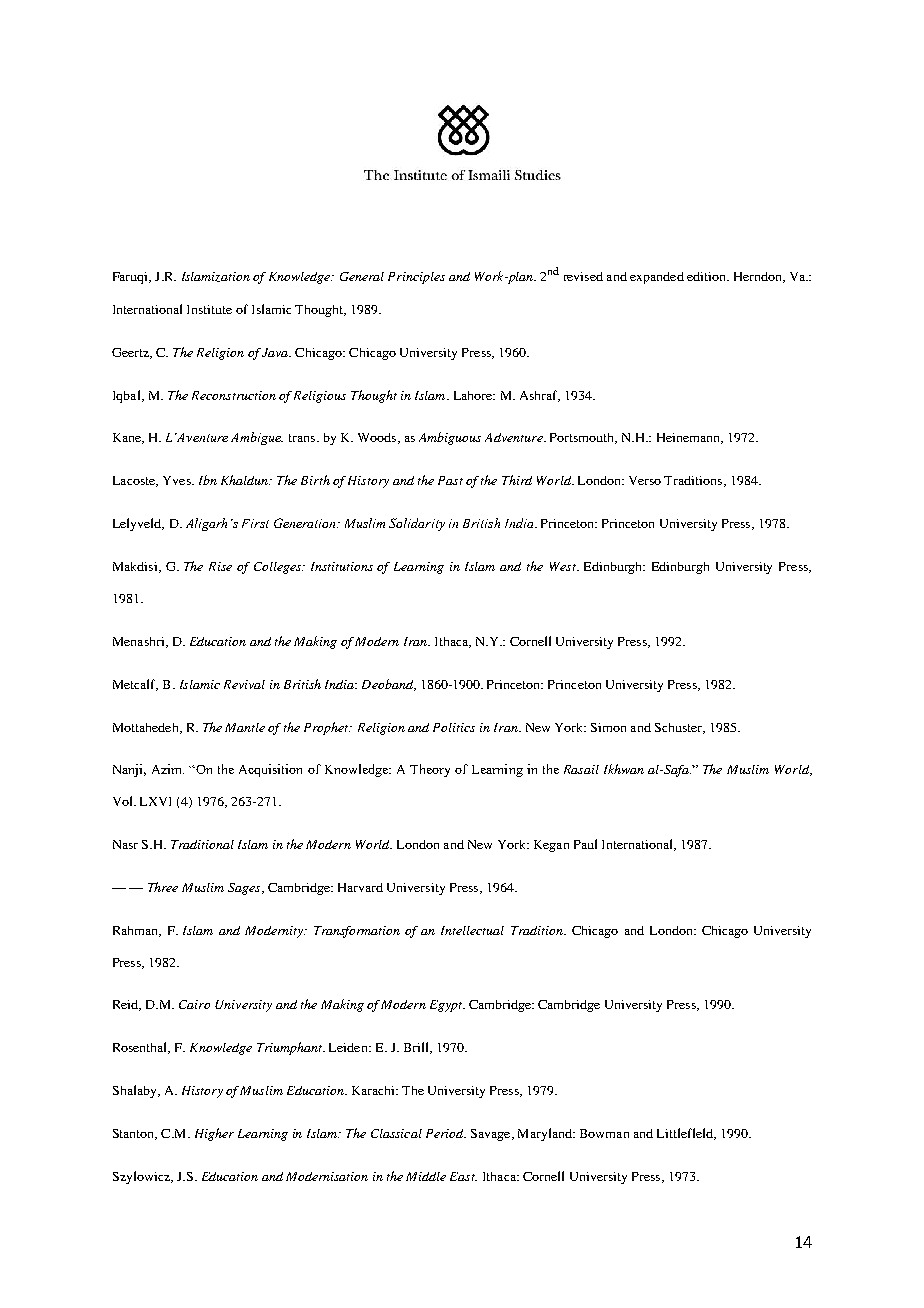 The image size is (924, 1308). Describe the element at coordinates (472, 930) in the document. I see `Intellectual` at that location.
